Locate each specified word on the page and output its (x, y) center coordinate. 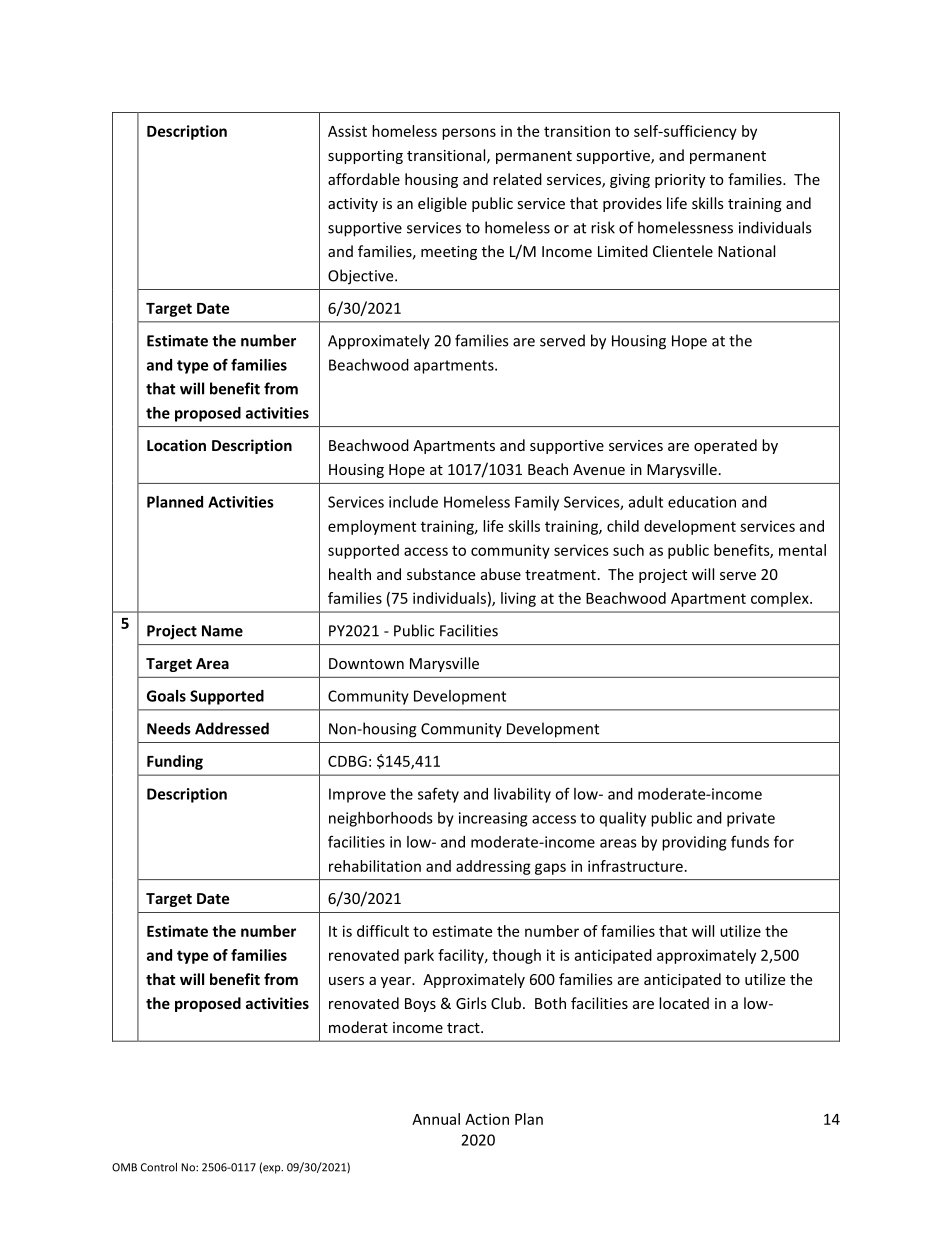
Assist (347, 131)
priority (680, 181)
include (413, 502)
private (751, 819)
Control (159, 1167)
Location (176, 445)
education (702, 502)
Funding (175, 762)
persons (469, 134)
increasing (493, 819)
